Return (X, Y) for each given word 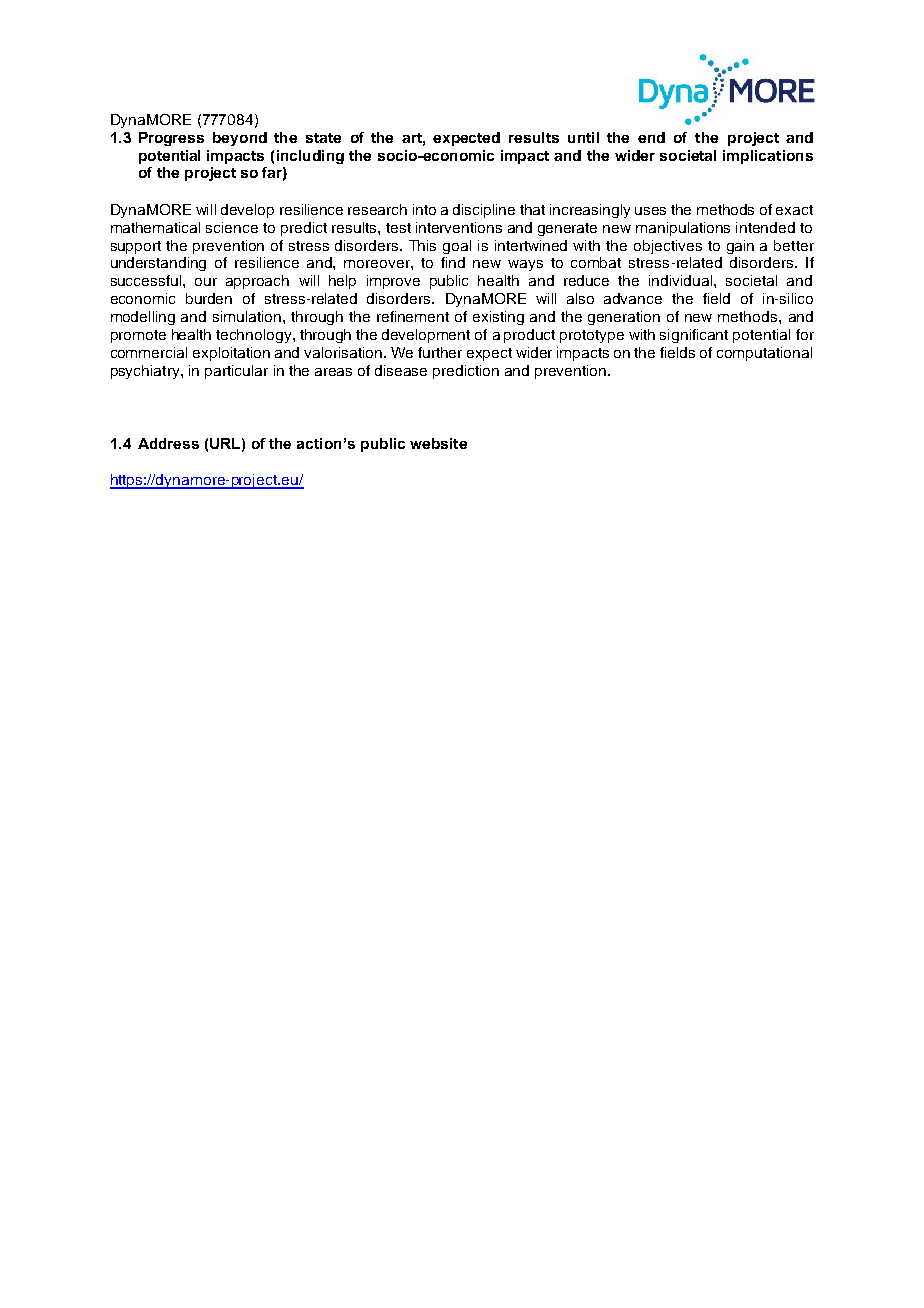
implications (768, 157)
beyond (240, 139)
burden (209, 298)
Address (168, 443)
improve (393, 282)
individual (682, 280)
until (583, 137)
